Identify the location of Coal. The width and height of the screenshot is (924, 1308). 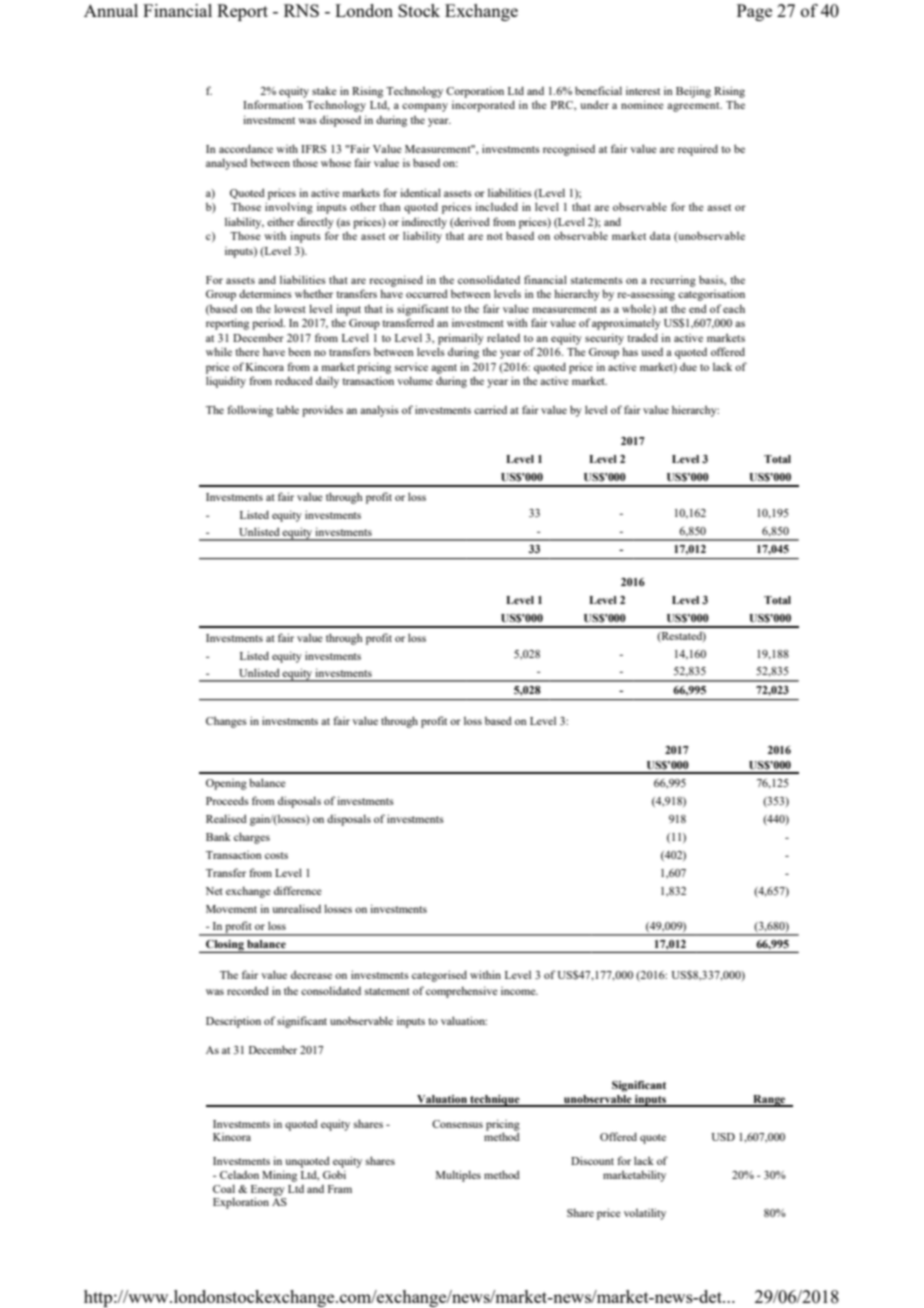
(224, 1188).
